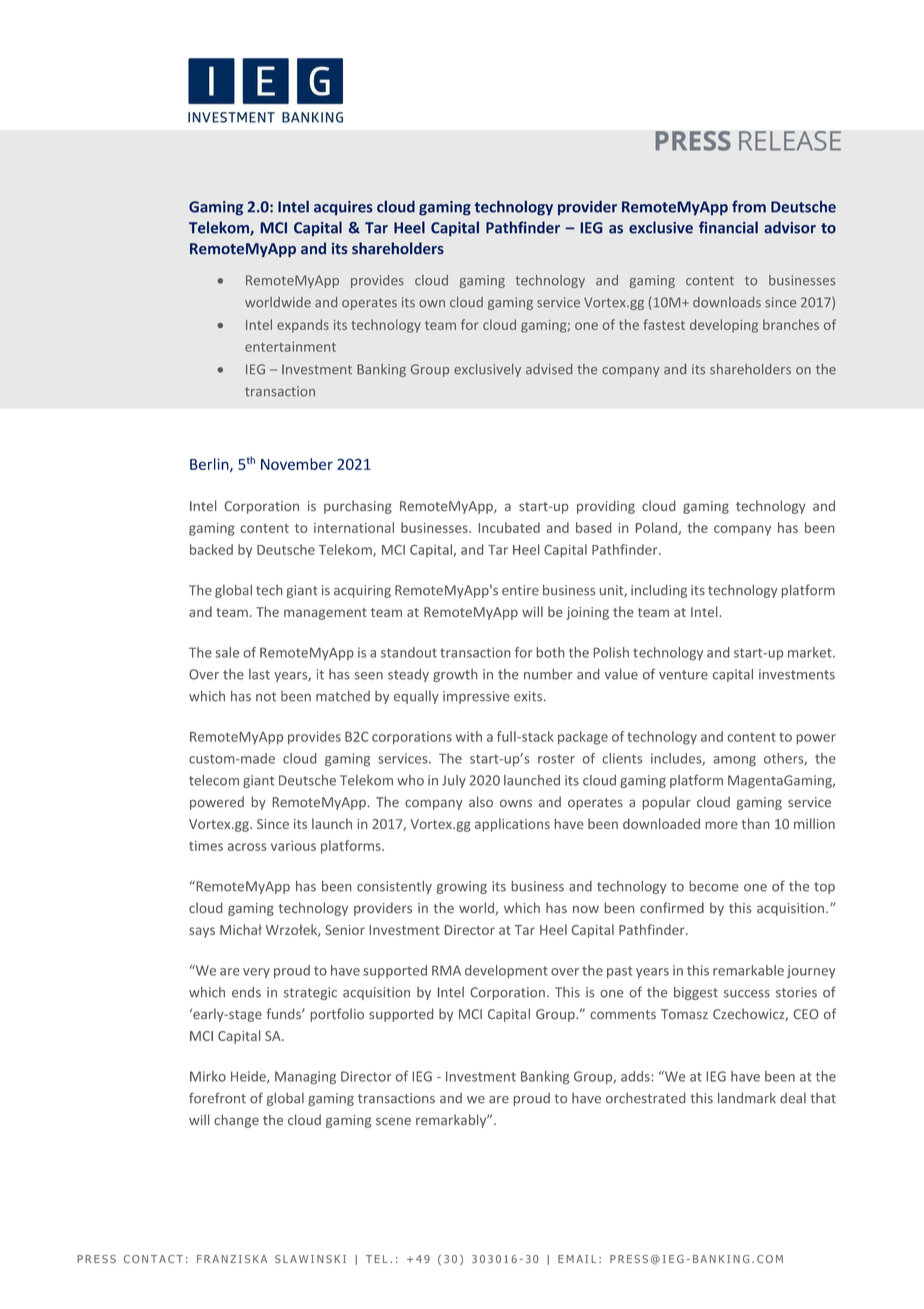  What do you see at coordinates (343, 208) in the image?
I see `acquires` at bounding box center [343, 208].
